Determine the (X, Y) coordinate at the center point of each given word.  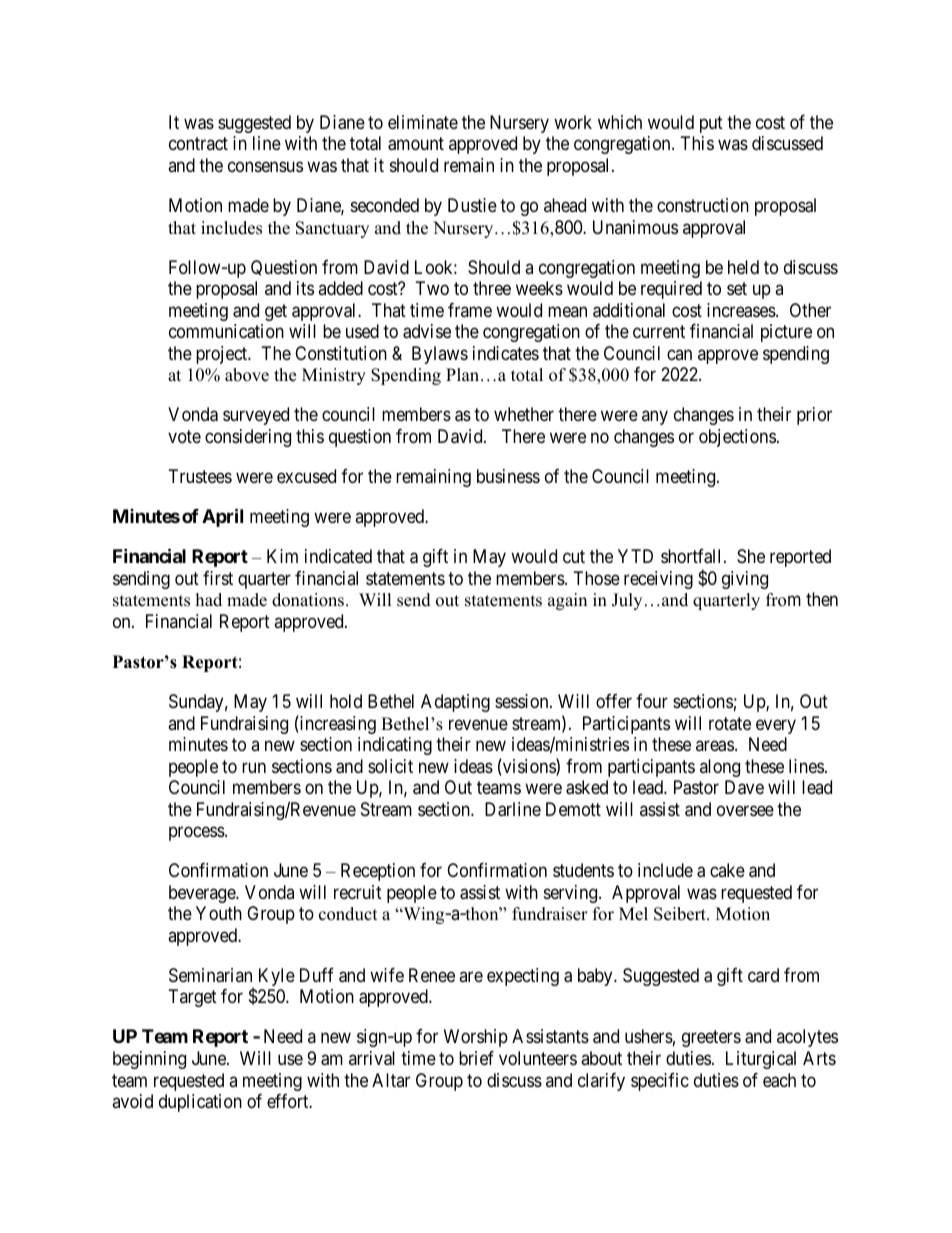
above (247, 375)
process (197, 834)
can (679, 354)
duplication (200, 1103)
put (711, 124)
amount (416, 144)
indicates (506, 353)
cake (727, 870)
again (567, 601)
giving (745, 580)
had (209, 600)
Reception (378, 872)
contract (198, 144)
